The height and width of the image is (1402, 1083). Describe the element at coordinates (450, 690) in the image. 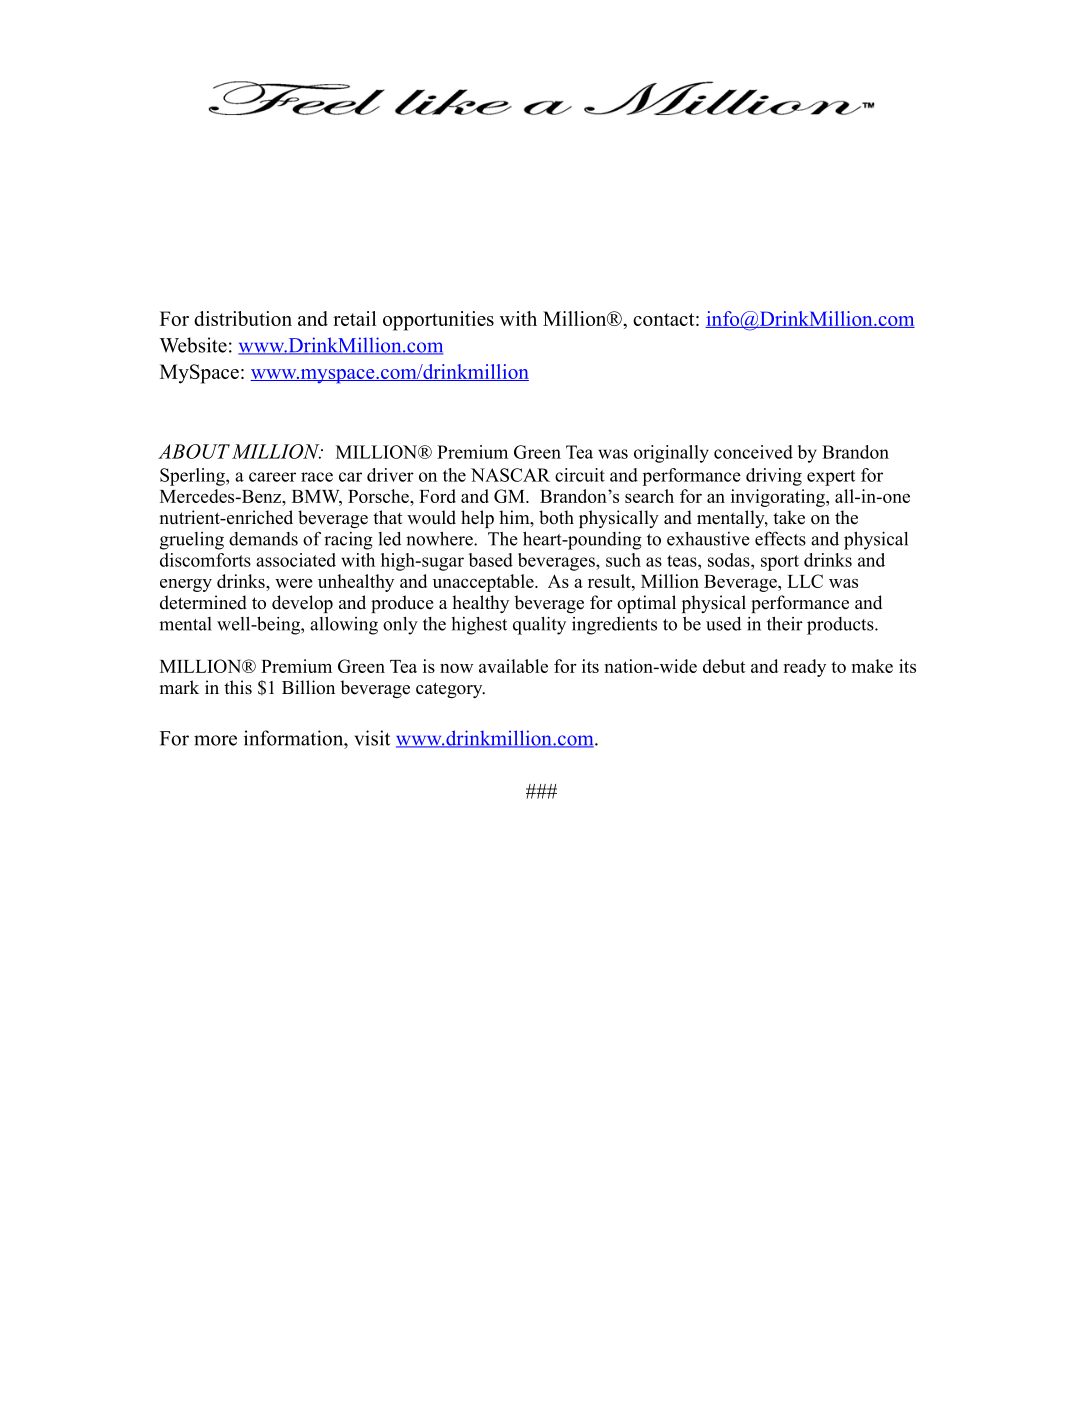

I see `category` at that location.
